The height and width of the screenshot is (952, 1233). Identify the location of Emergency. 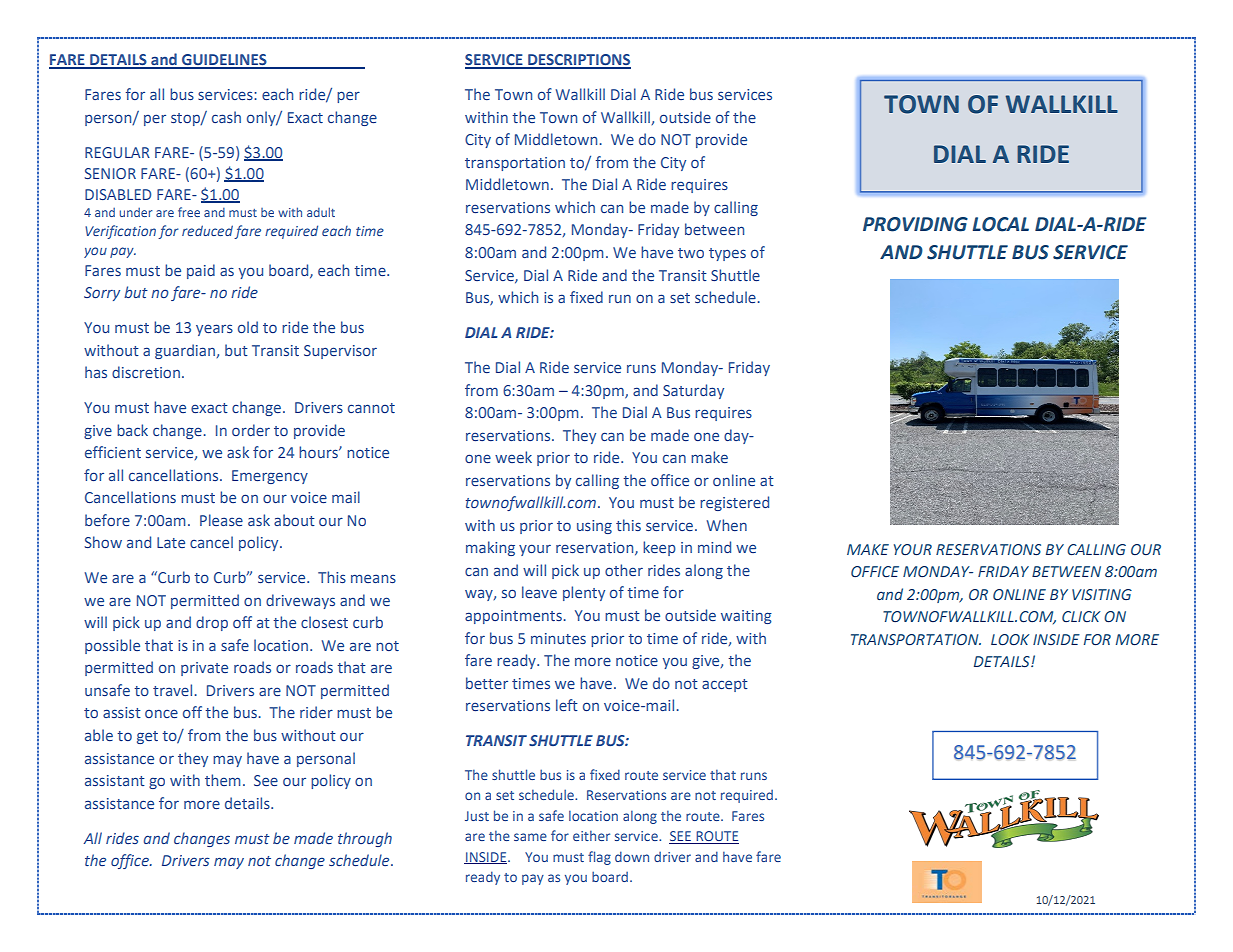
(270, 477).
